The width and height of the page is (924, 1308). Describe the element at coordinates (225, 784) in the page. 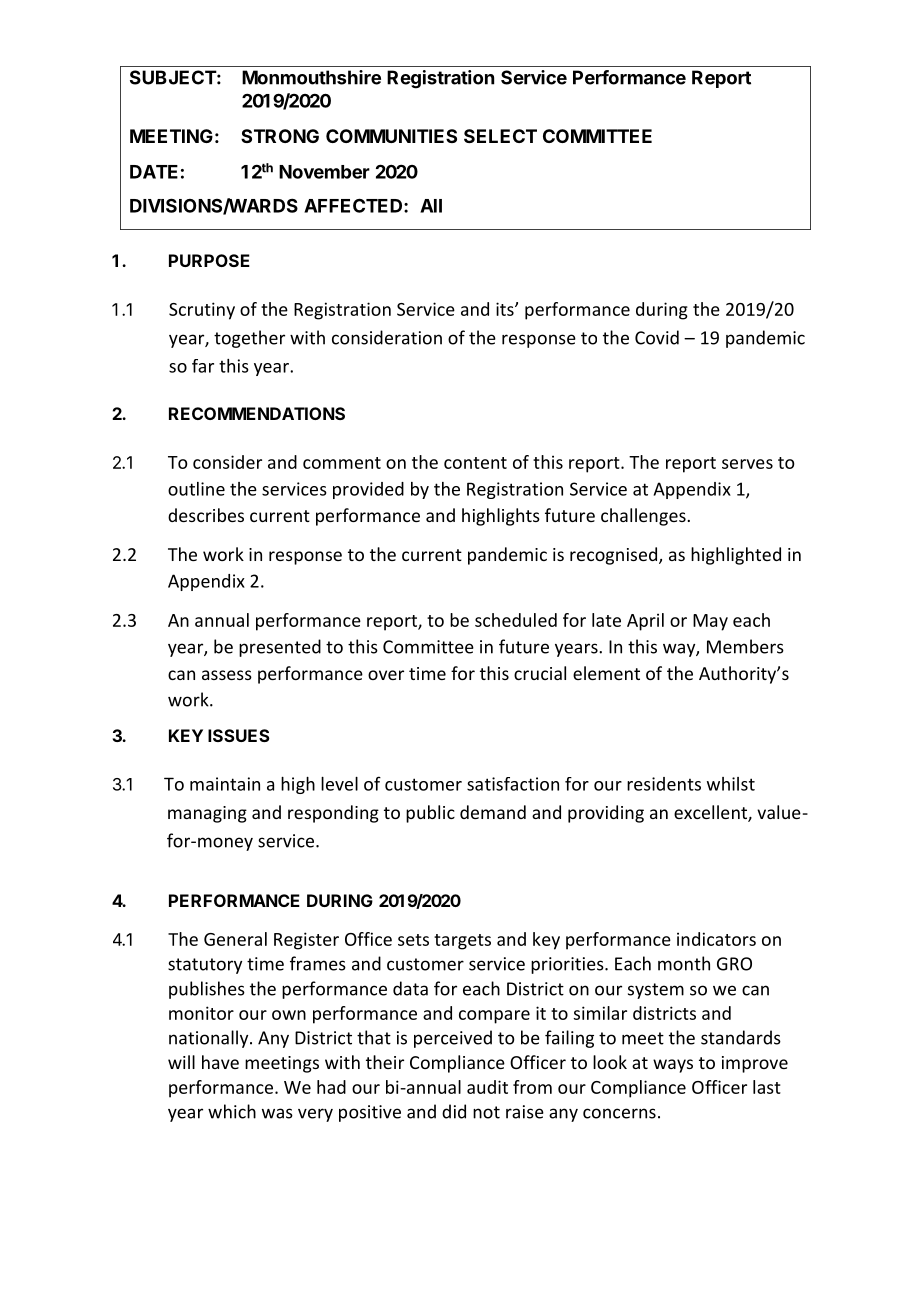

I see `maintain` at that location.
